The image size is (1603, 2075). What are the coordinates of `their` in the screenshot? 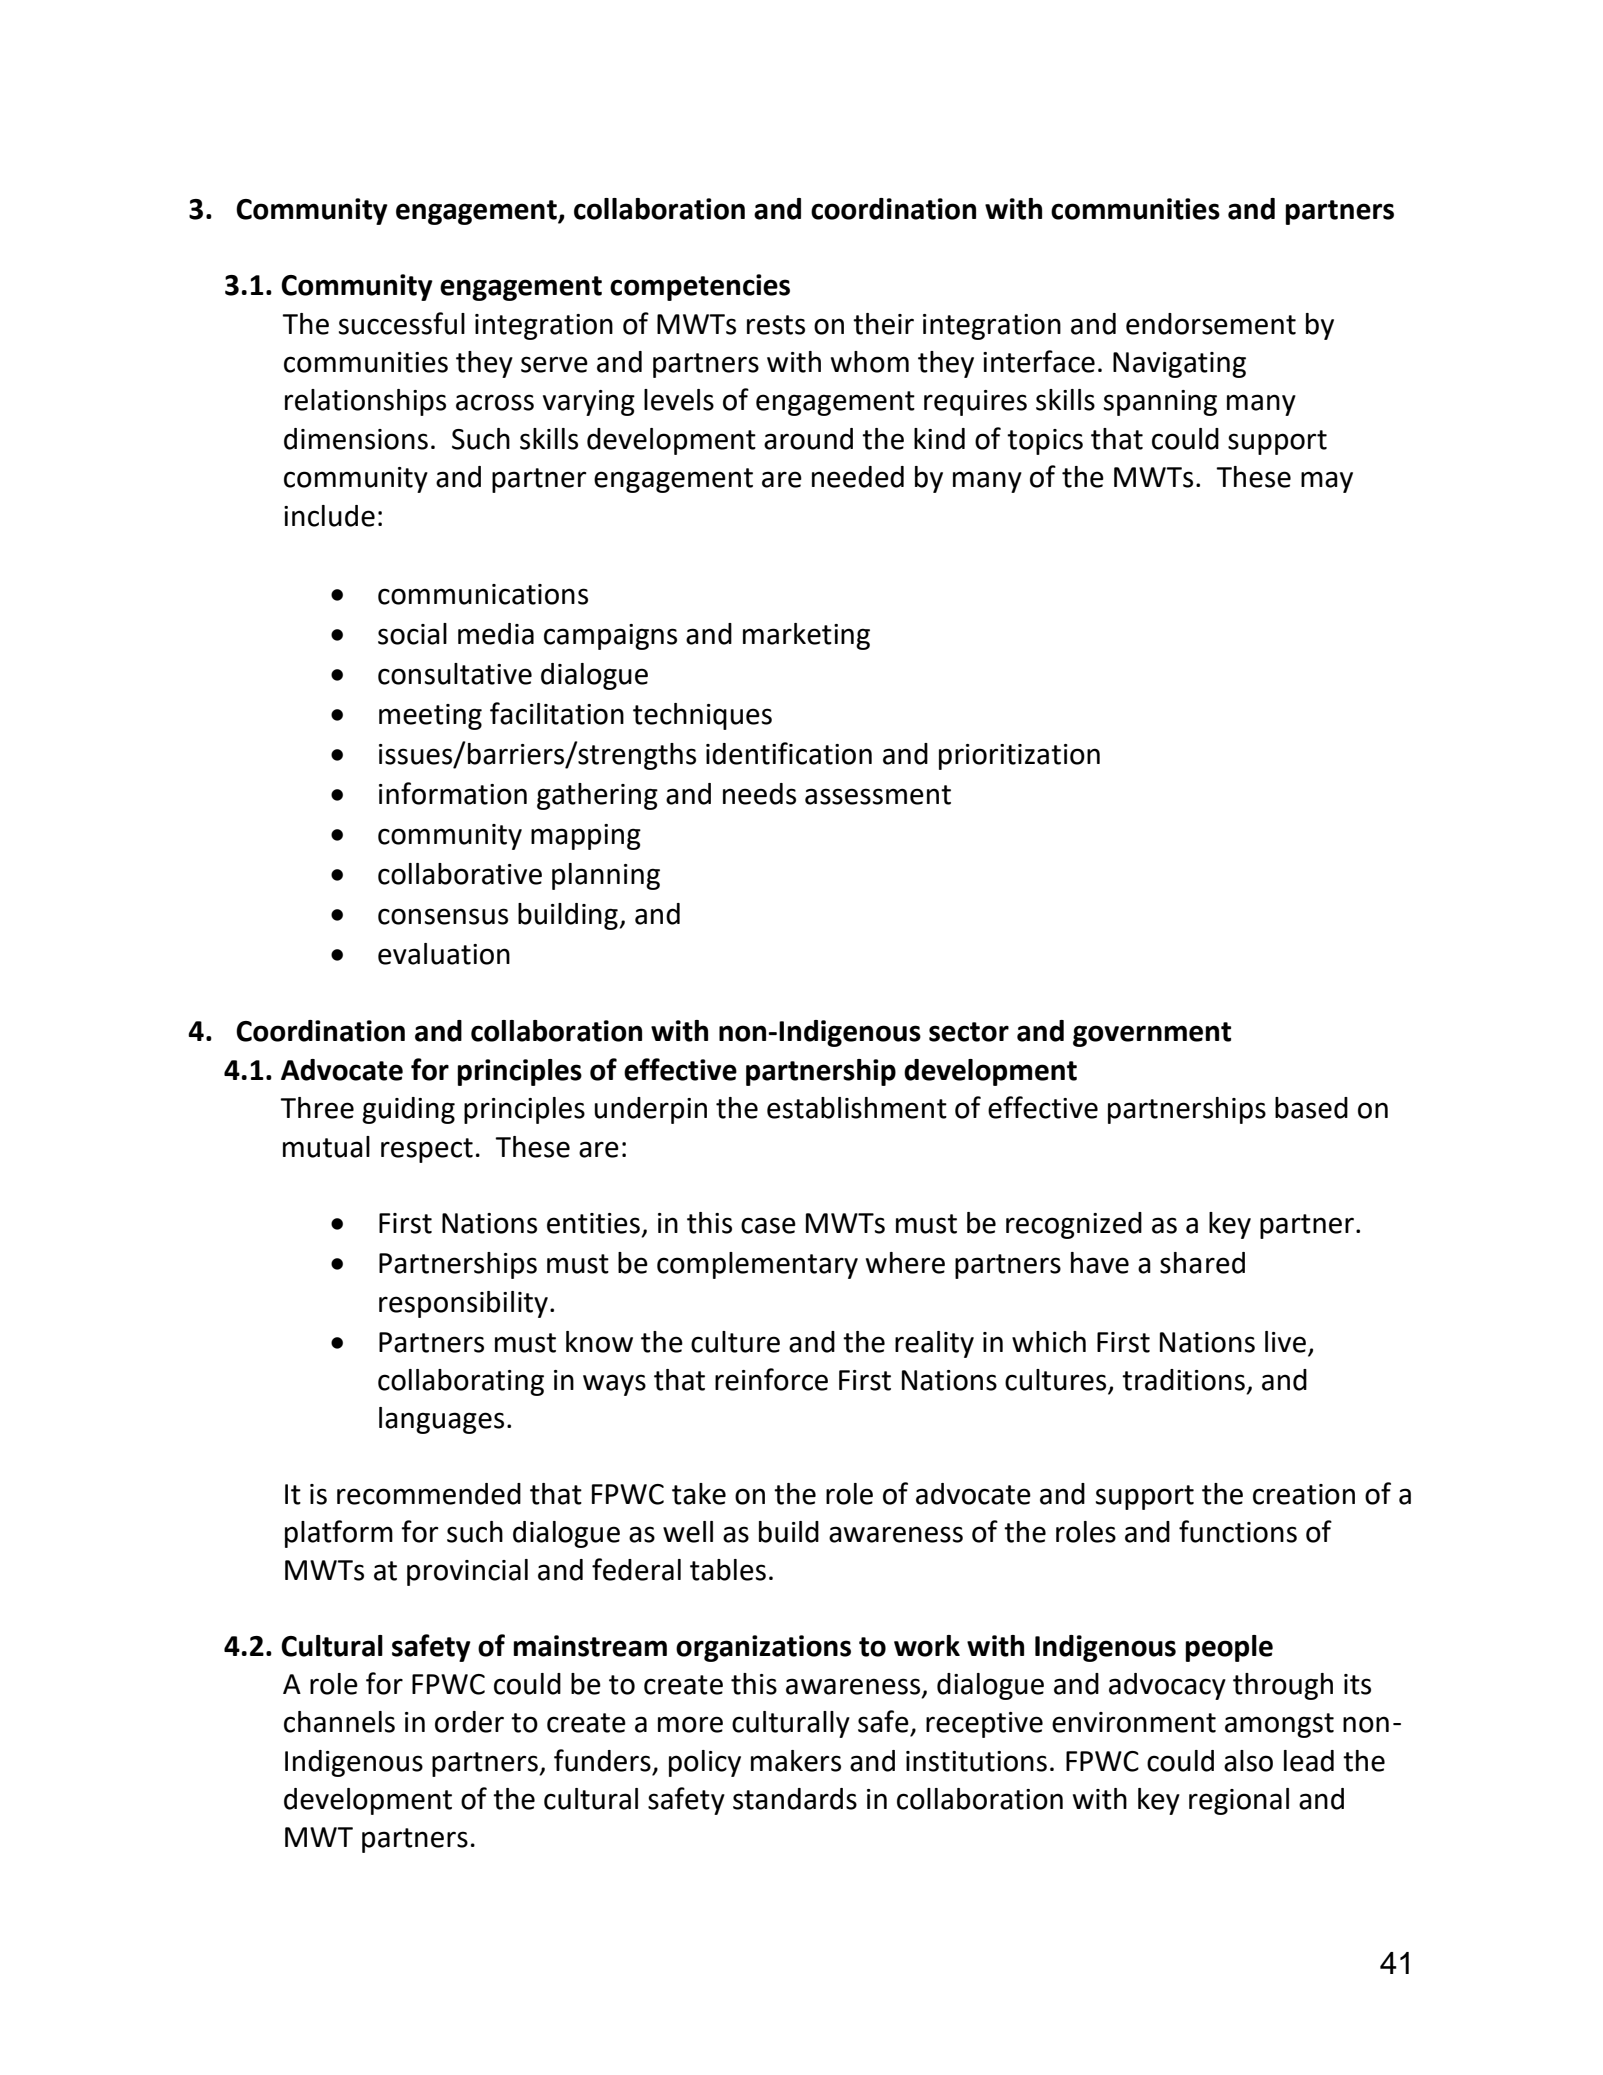 It's located at (883, 324).
